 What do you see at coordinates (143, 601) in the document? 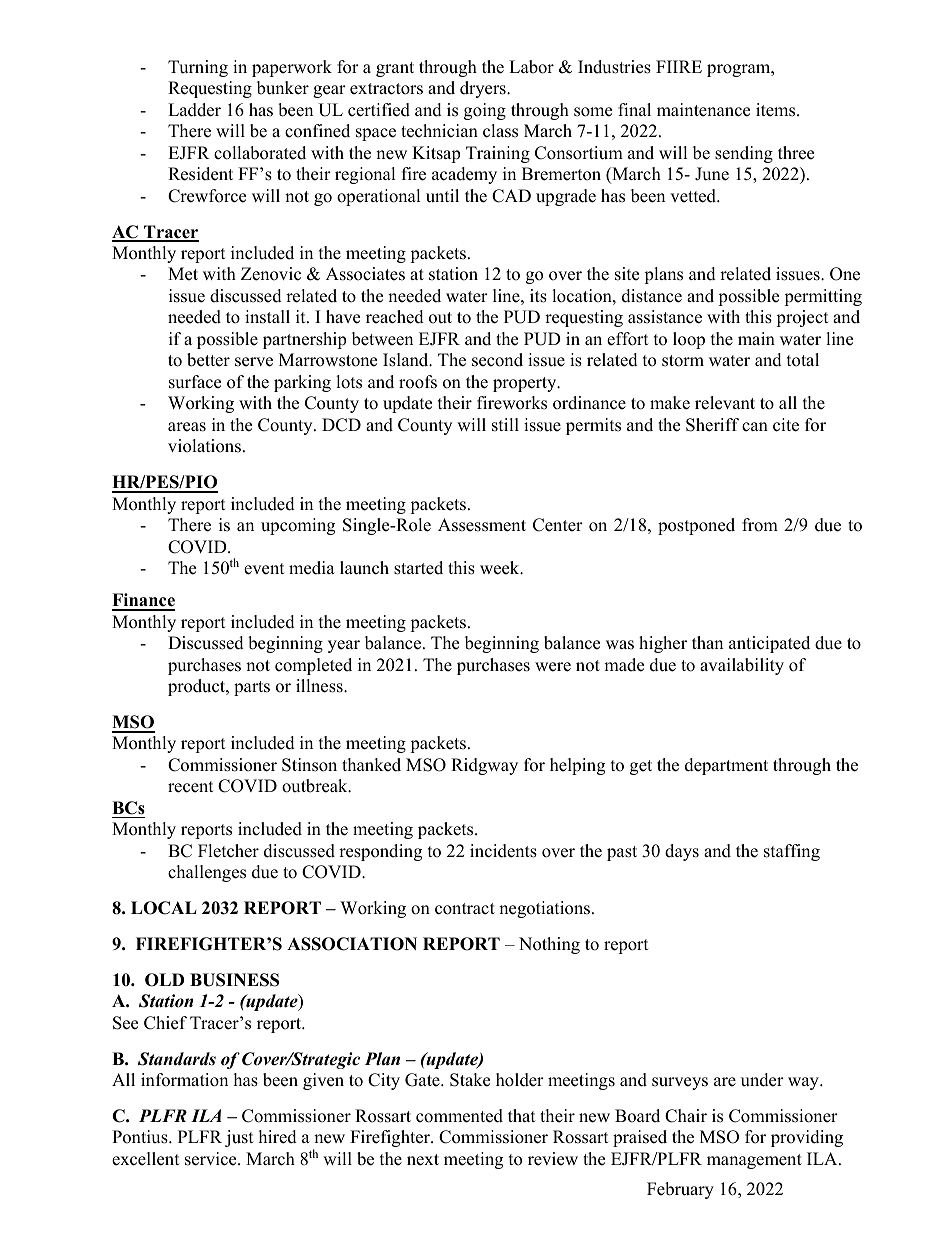
I see `Finance` at bounding box center [143, 601].
